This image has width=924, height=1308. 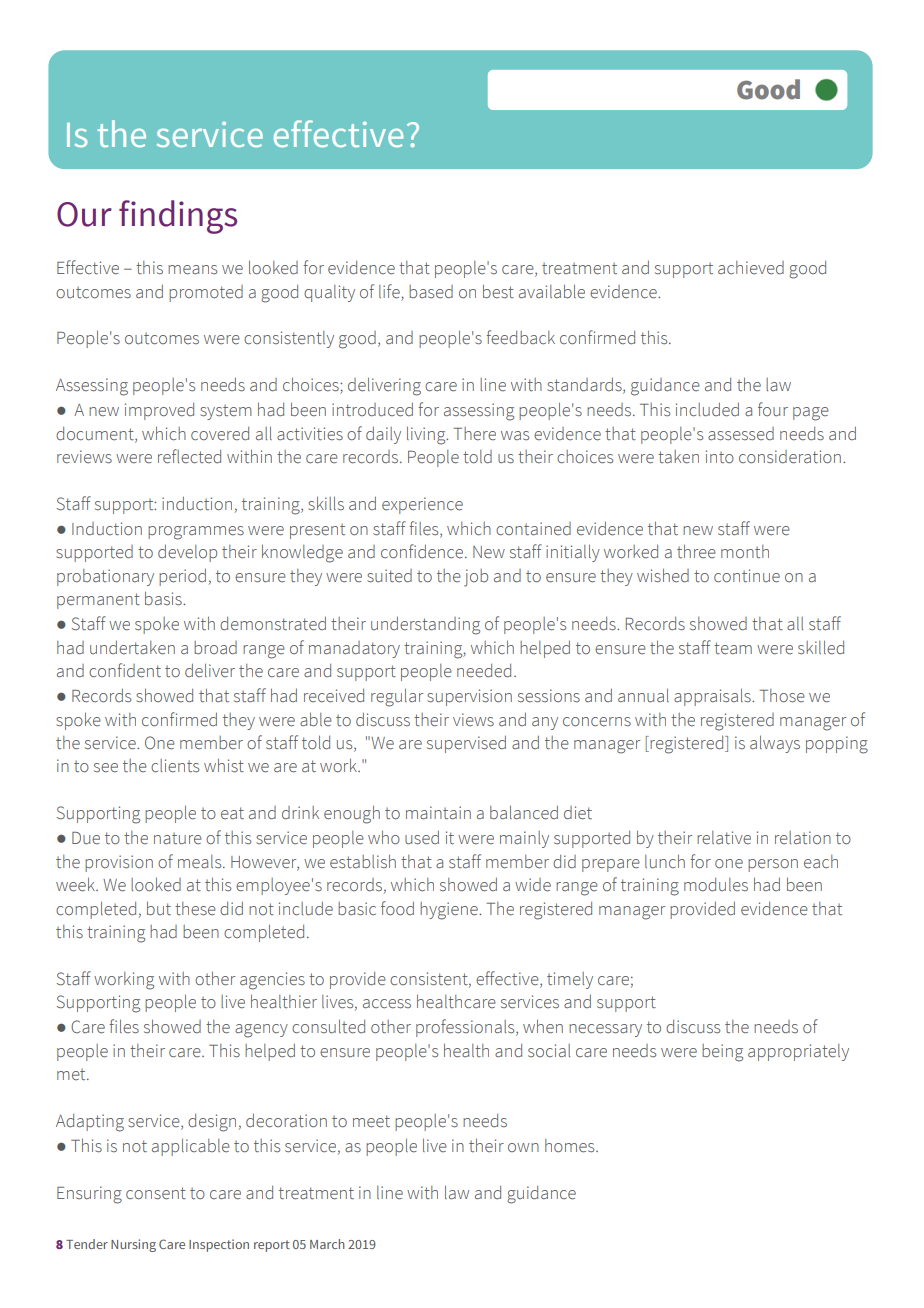 I want to click on being, so click(x=722, y=1053).
